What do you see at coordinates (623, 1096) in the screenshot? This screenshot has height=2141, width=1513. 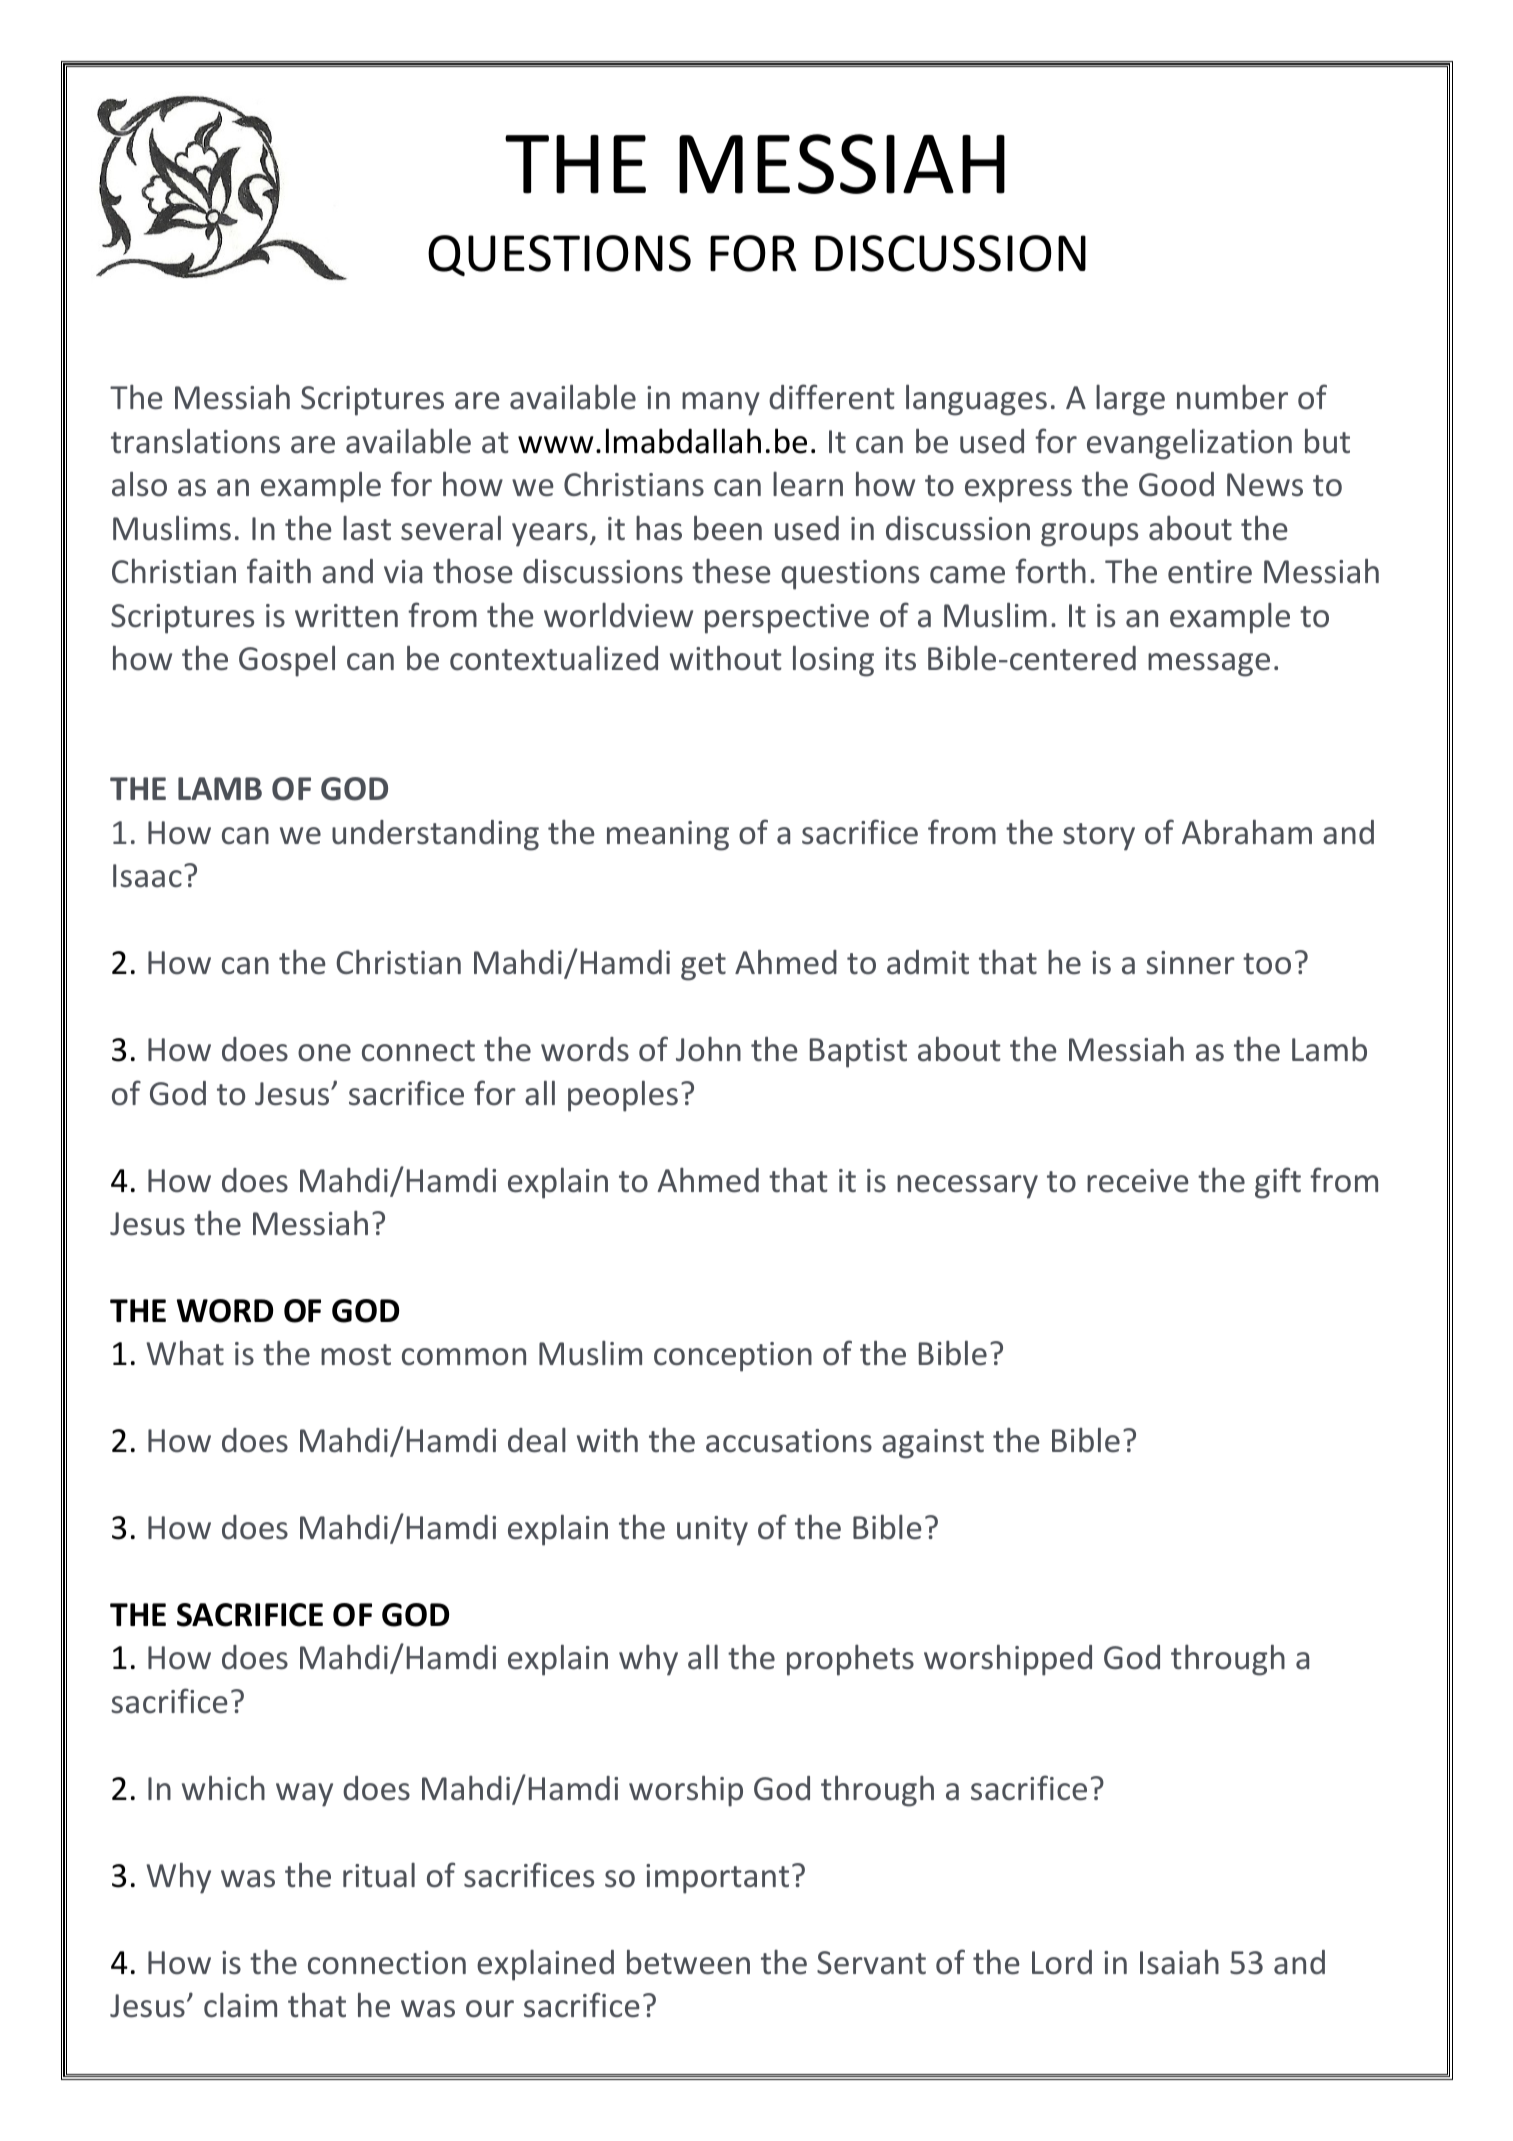 I see `peoples` at bounding box center [623, 1096].
